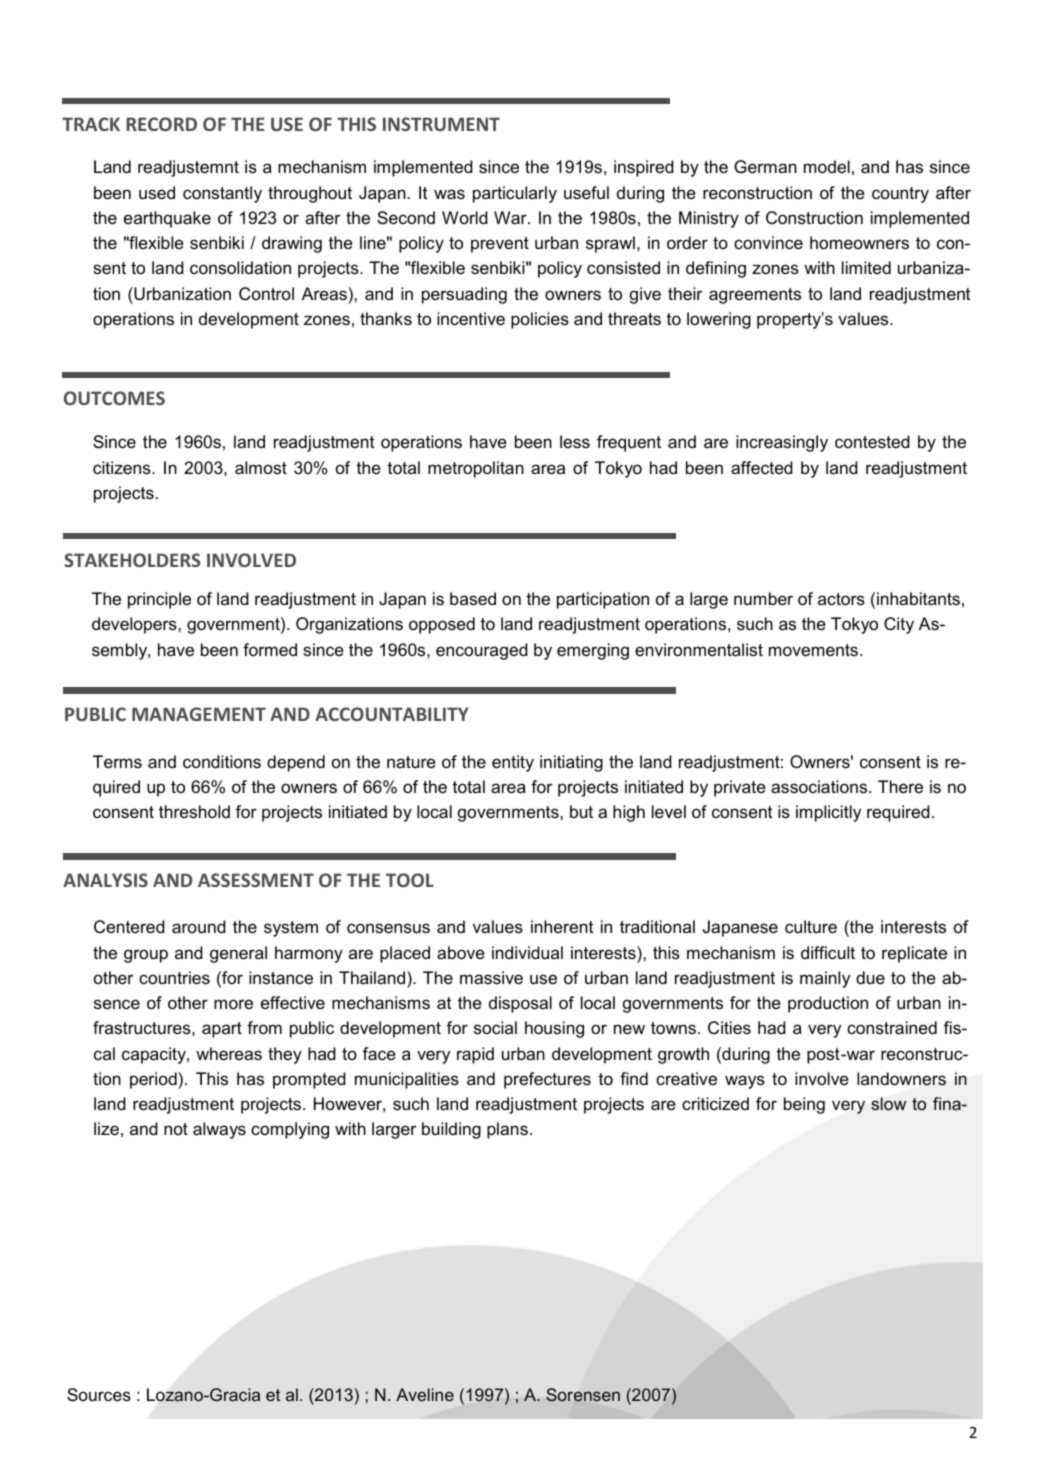 The width and height of the screenshot is (1046, 1480). Describe the element at coordinates (482, 651) in the screenshot. I see `encouraged` at that location.
